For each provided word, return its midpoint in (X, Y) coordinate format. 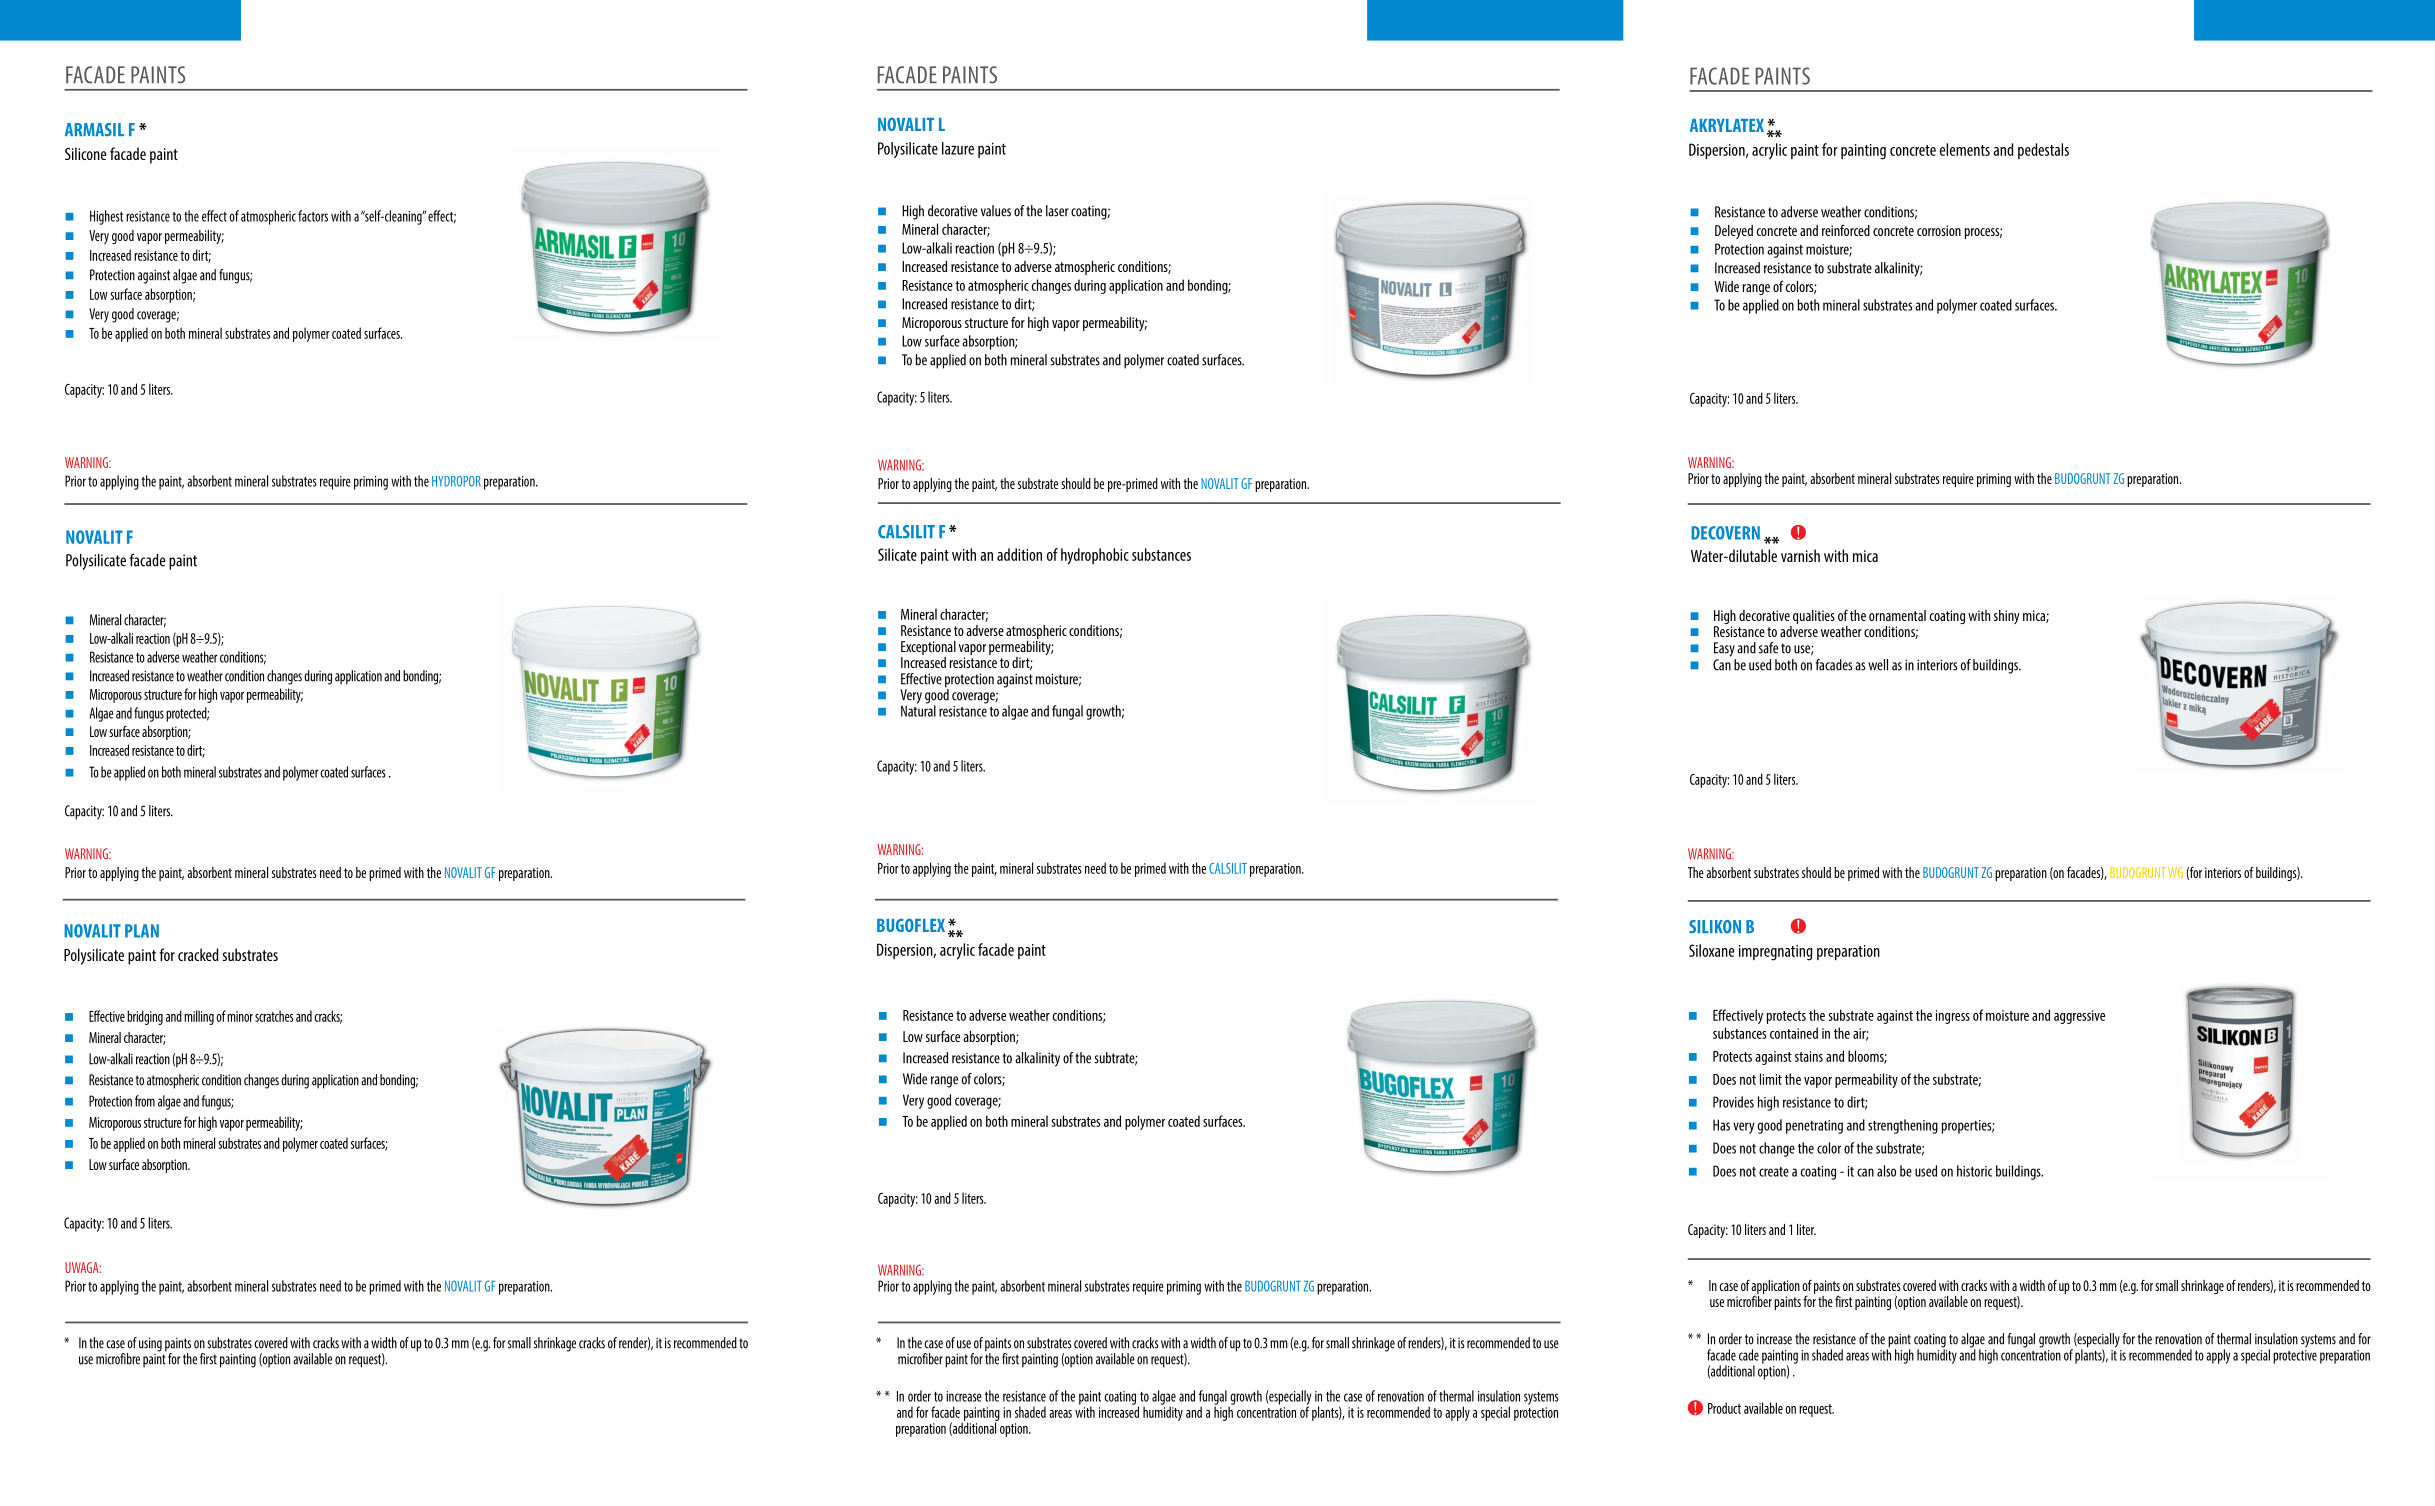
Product (1724, 1408)
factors (313, 216)
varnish (1800, 555)
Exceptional (928, 649)
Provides (1733, 1102)
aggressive (2079, 1017)
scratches (274, 1016)
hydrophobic (1095, 556)
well (1878, 665)
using (150, 1344)
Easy (1724, 649)
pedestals (2043, 151)
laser (1057, 211)
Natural (918, 710)
